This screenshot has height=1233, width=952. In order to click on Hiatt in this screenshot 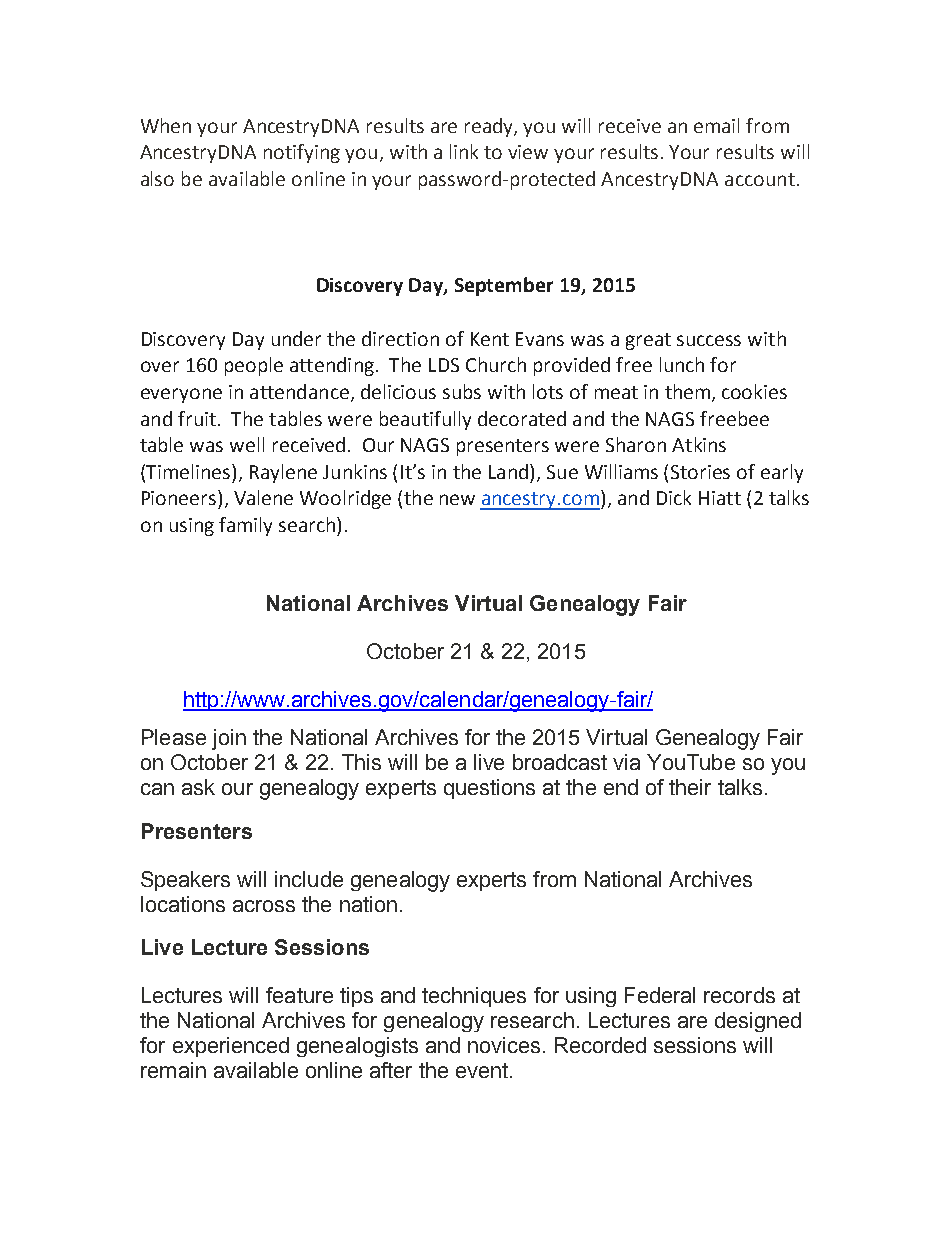, I will do `click(720, 498)`.
